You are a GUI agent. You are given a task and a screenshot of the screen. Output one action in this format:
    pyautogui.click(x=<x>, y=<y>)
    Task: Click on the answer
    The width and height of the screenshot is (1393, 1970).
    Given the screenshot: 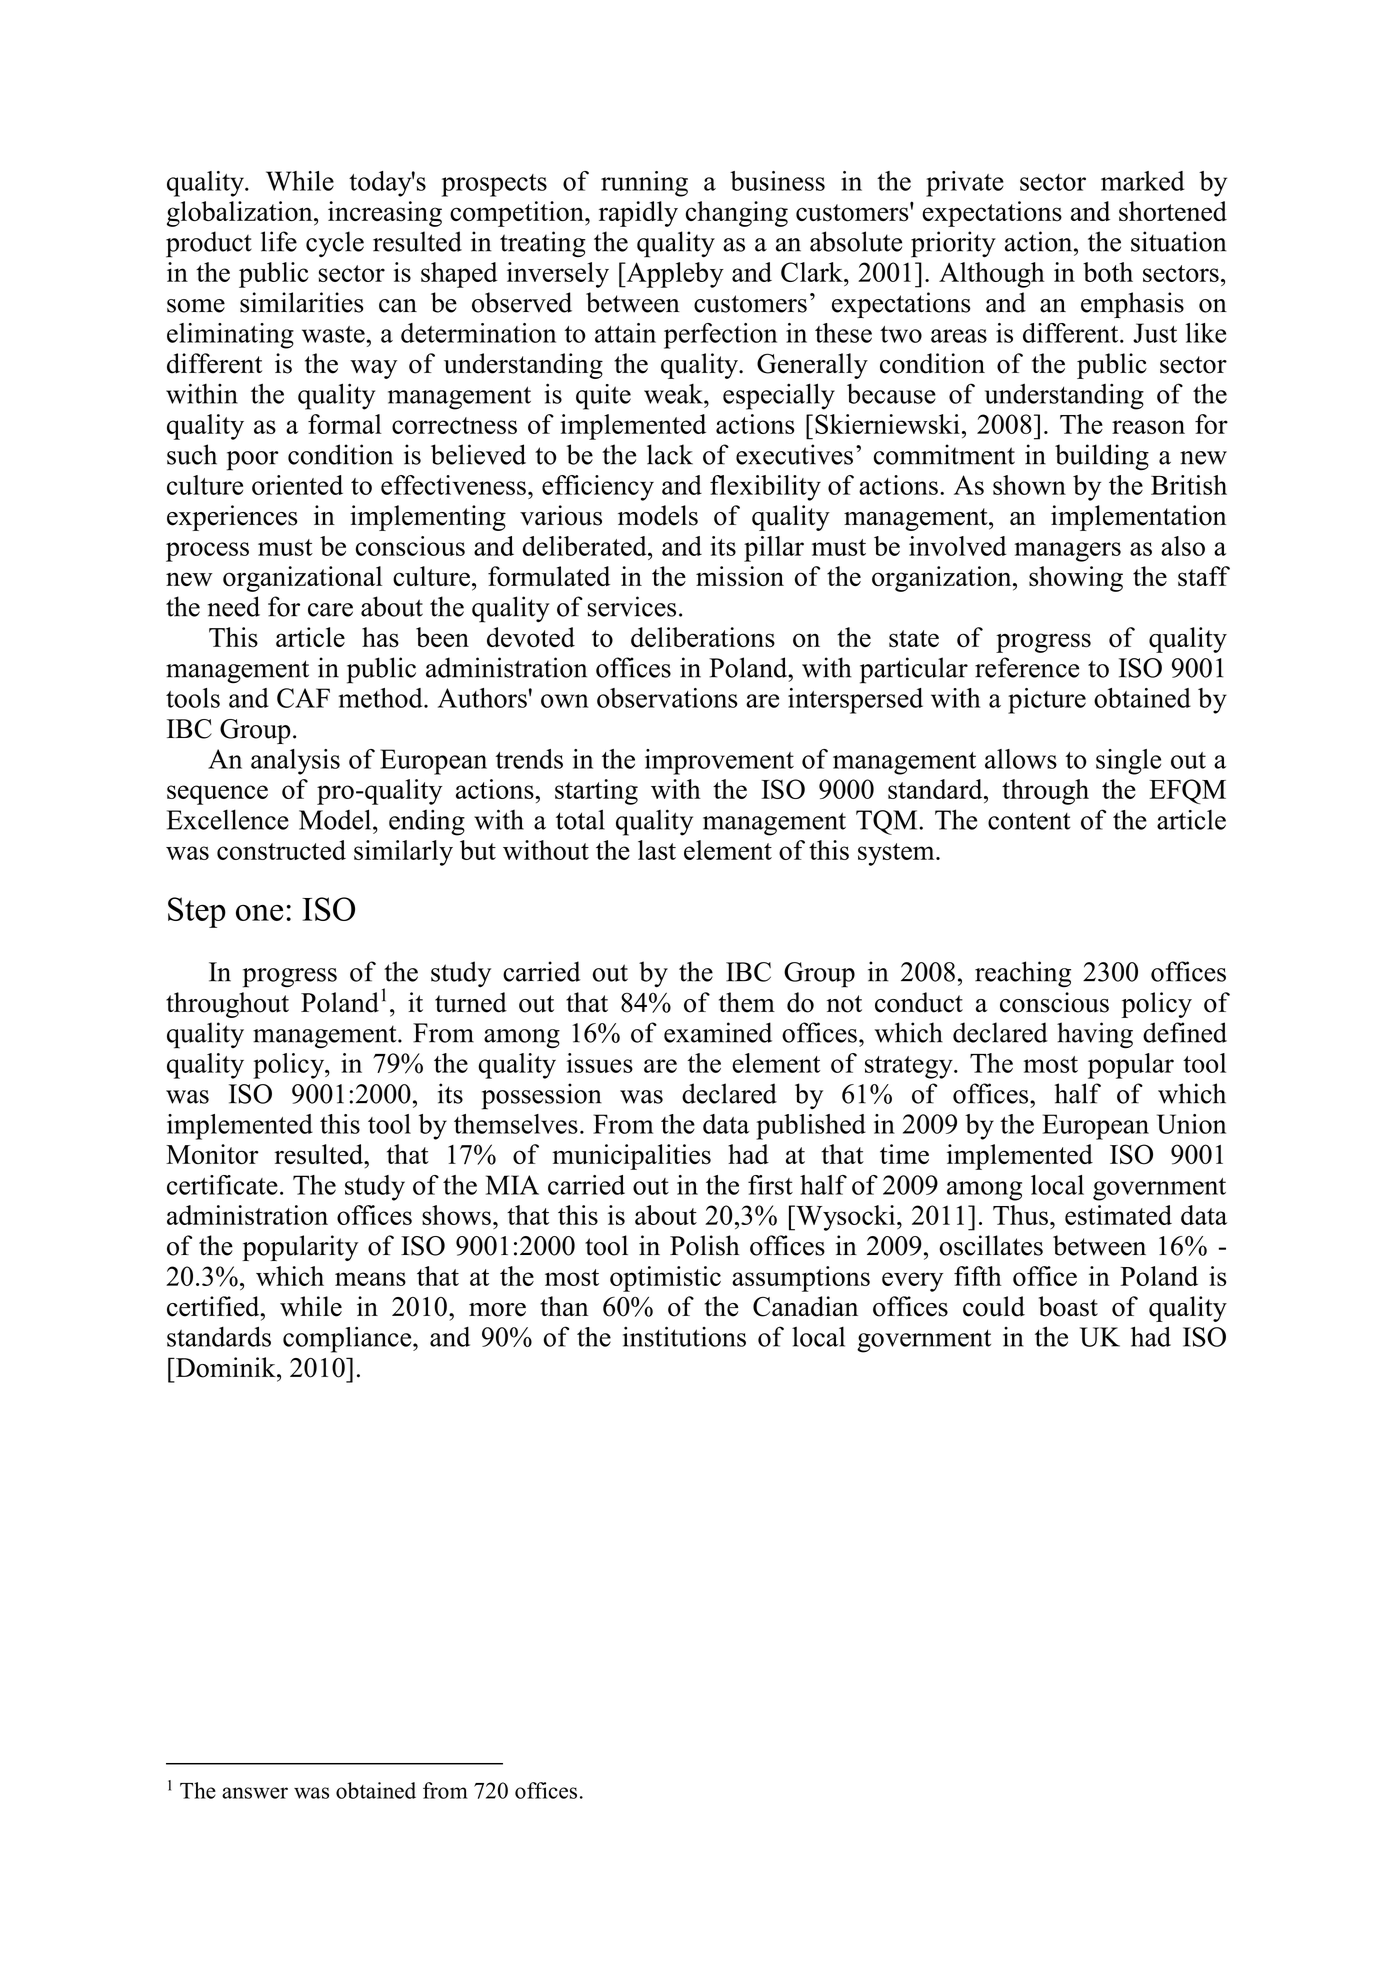 What is the action you would take?
    pyautogui.click(x=255, y=1793)
